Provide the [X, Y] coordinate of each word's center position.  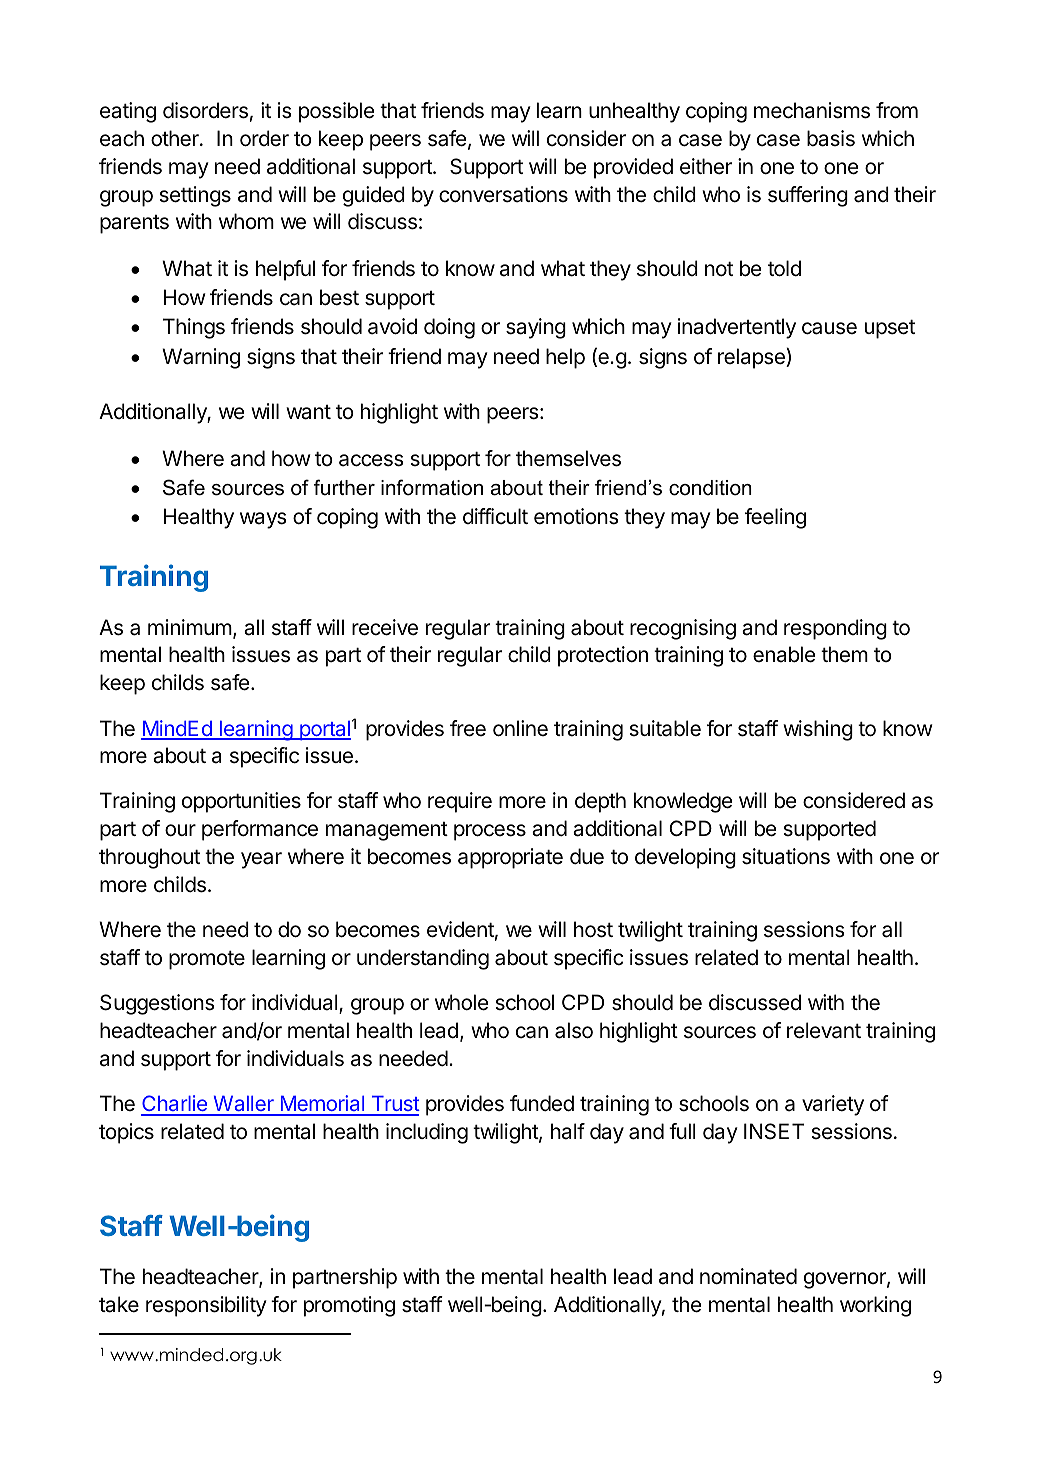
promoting [349, 1306]
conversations [503, 194]
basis [831, 138]
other [176, 138]
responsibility [206, 1306]
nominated [748, 1276]
